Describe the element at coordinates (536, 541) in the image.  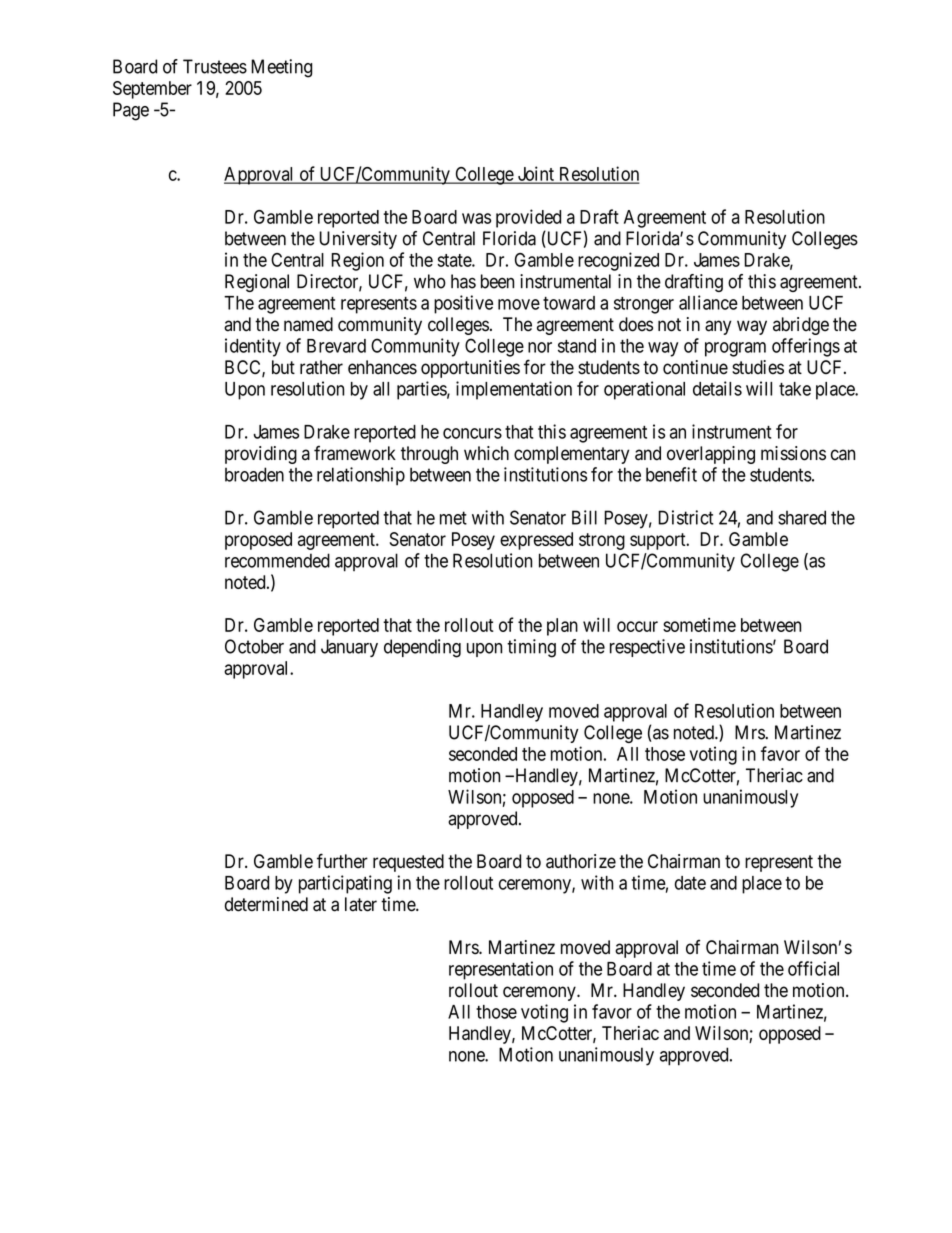
I see `expressed` at that location.
